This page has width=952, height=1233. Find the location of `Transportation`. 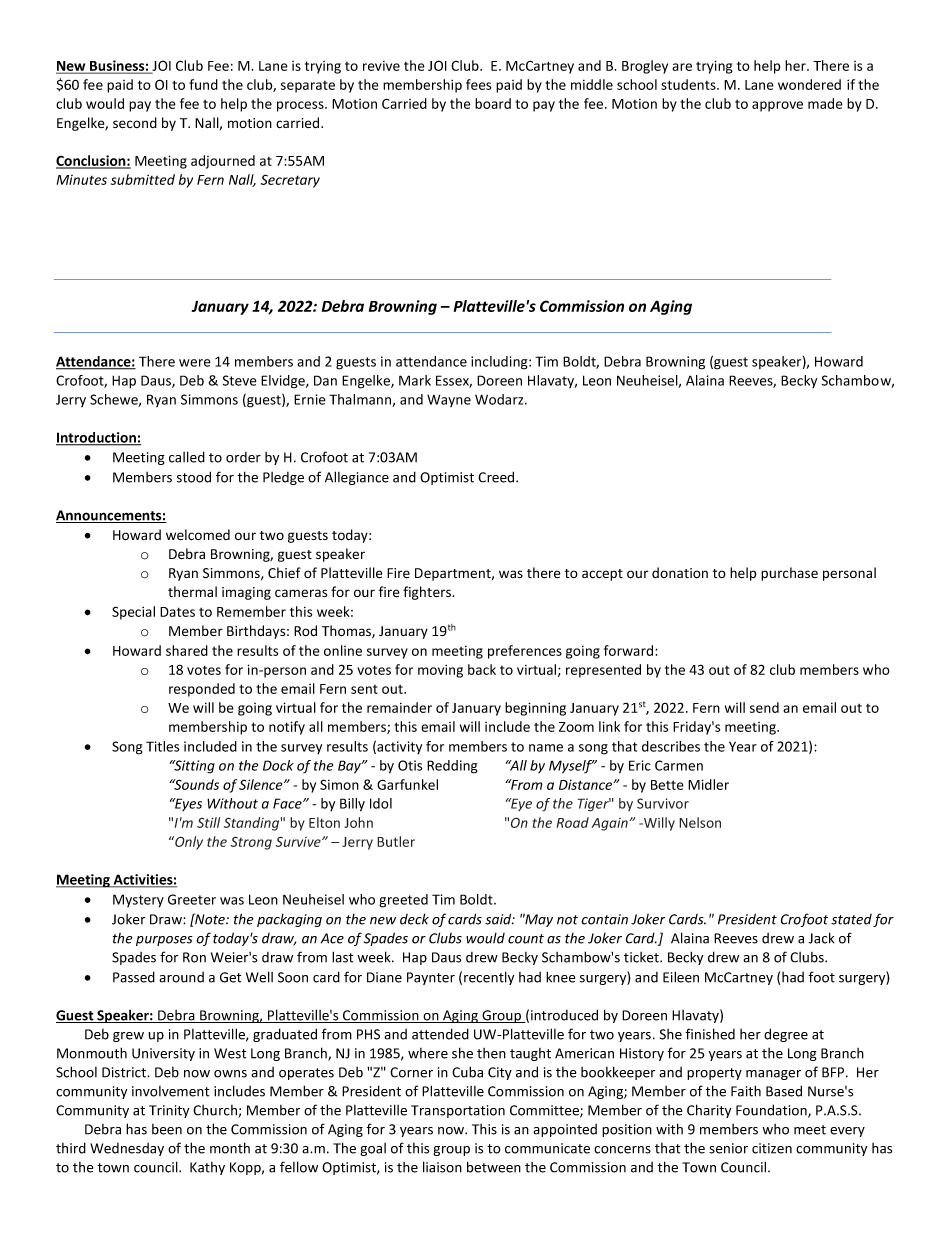

Transportation is located at coordinates (458, 1111).
